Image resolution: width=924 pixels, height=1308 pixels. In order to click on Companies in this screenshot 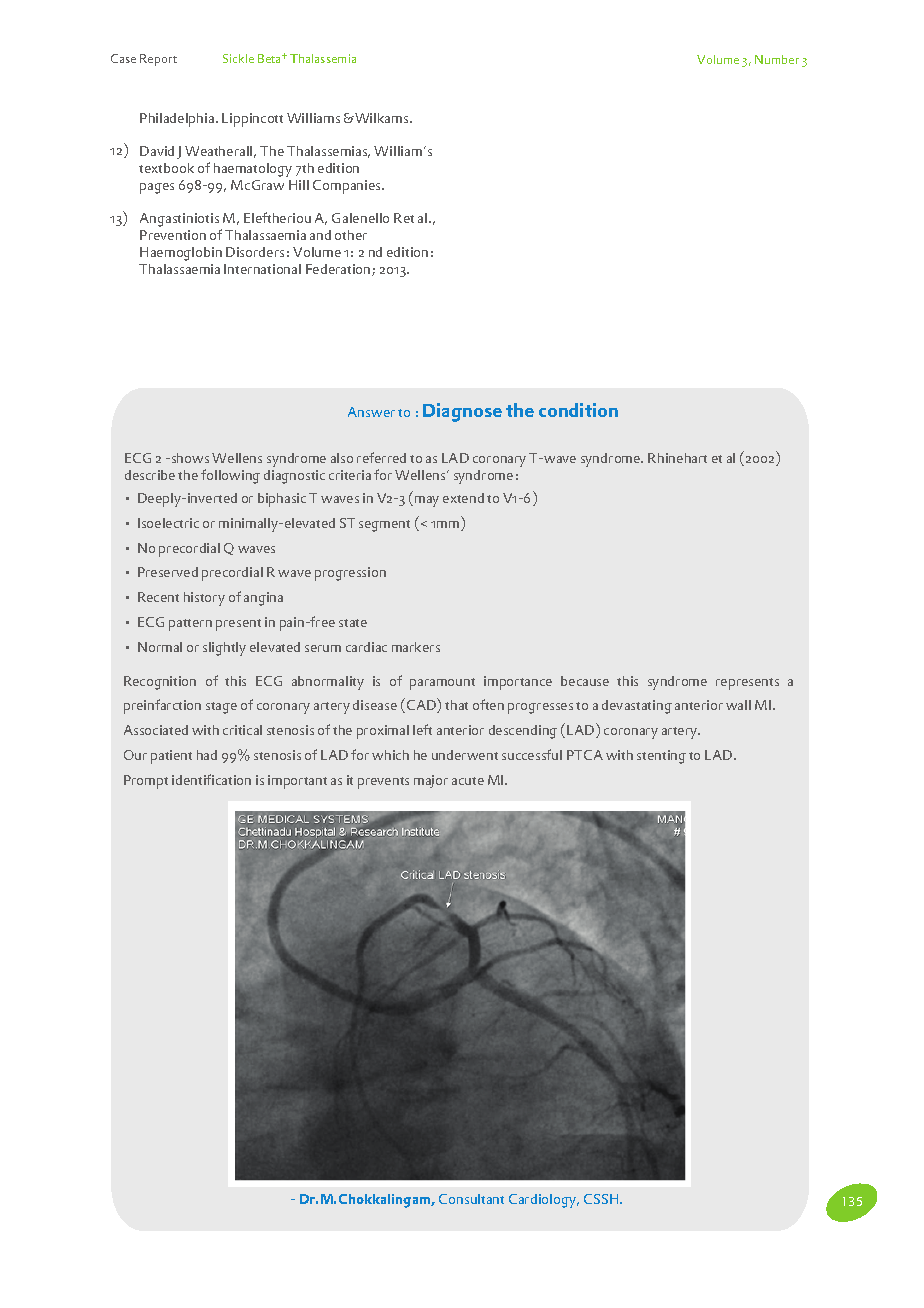, I will do `click(348, 187)`.
